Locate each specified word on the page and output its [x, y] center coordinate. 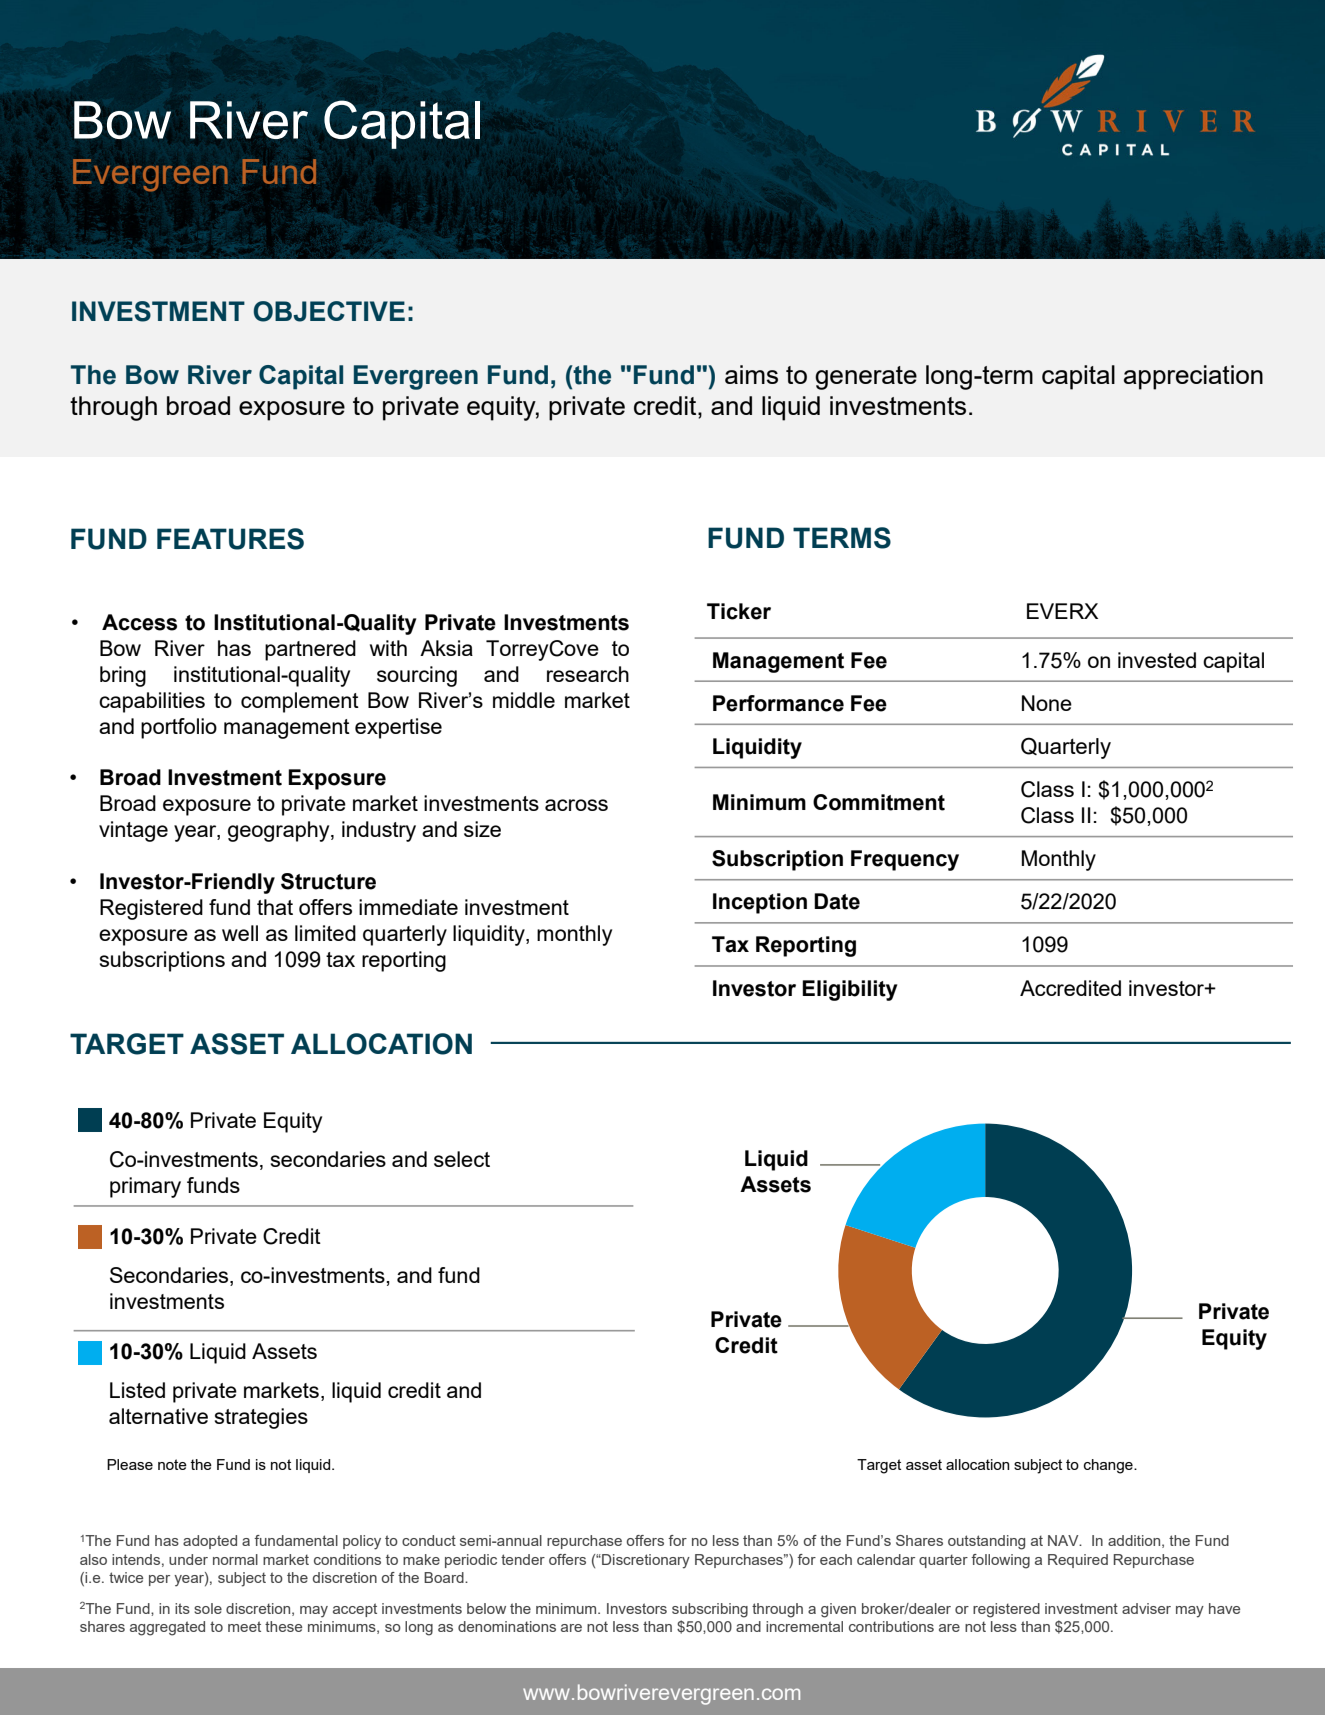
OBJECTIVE [329, 311]
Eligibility [850, 990]
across [576, 805]
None [1047, 703]
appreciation [1193, 377]
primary [145, 1187]
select [462, 1159]
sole [208, 1608]
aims [751, 374]
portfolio [179, 728]
